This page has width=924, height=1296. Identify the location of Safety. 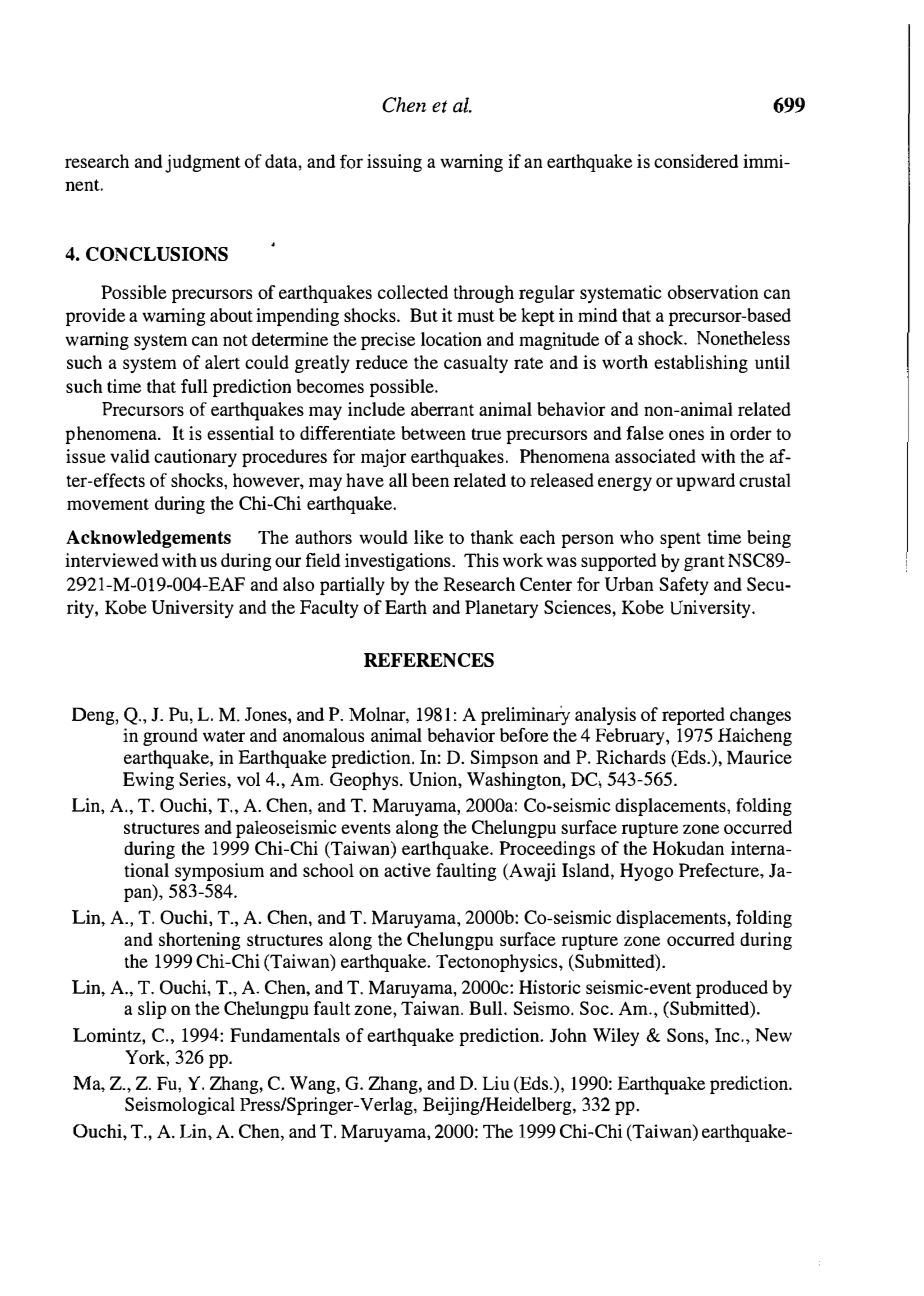
(684, 586).
